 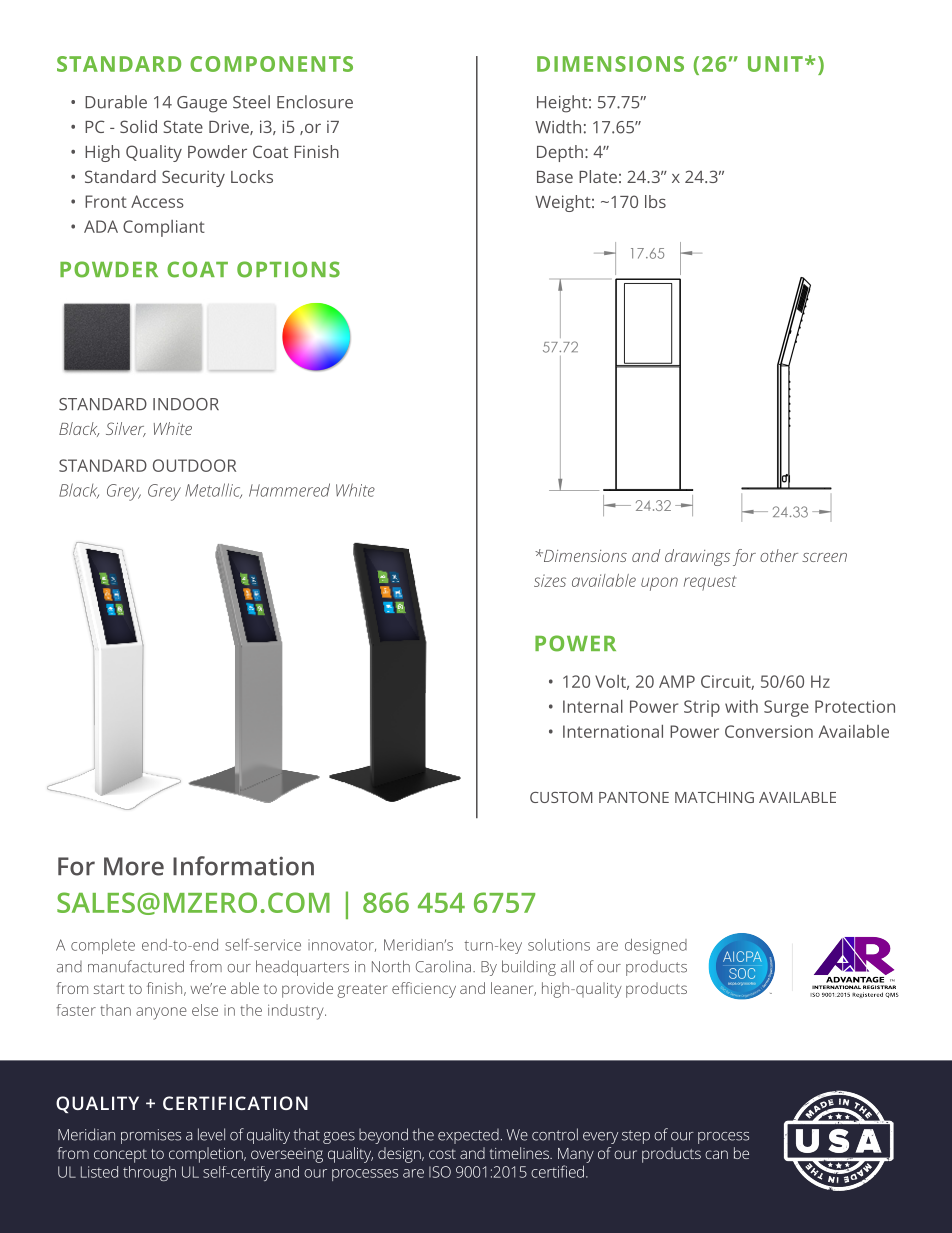 I want to click on Gauge, so click(x=202, y=104).
